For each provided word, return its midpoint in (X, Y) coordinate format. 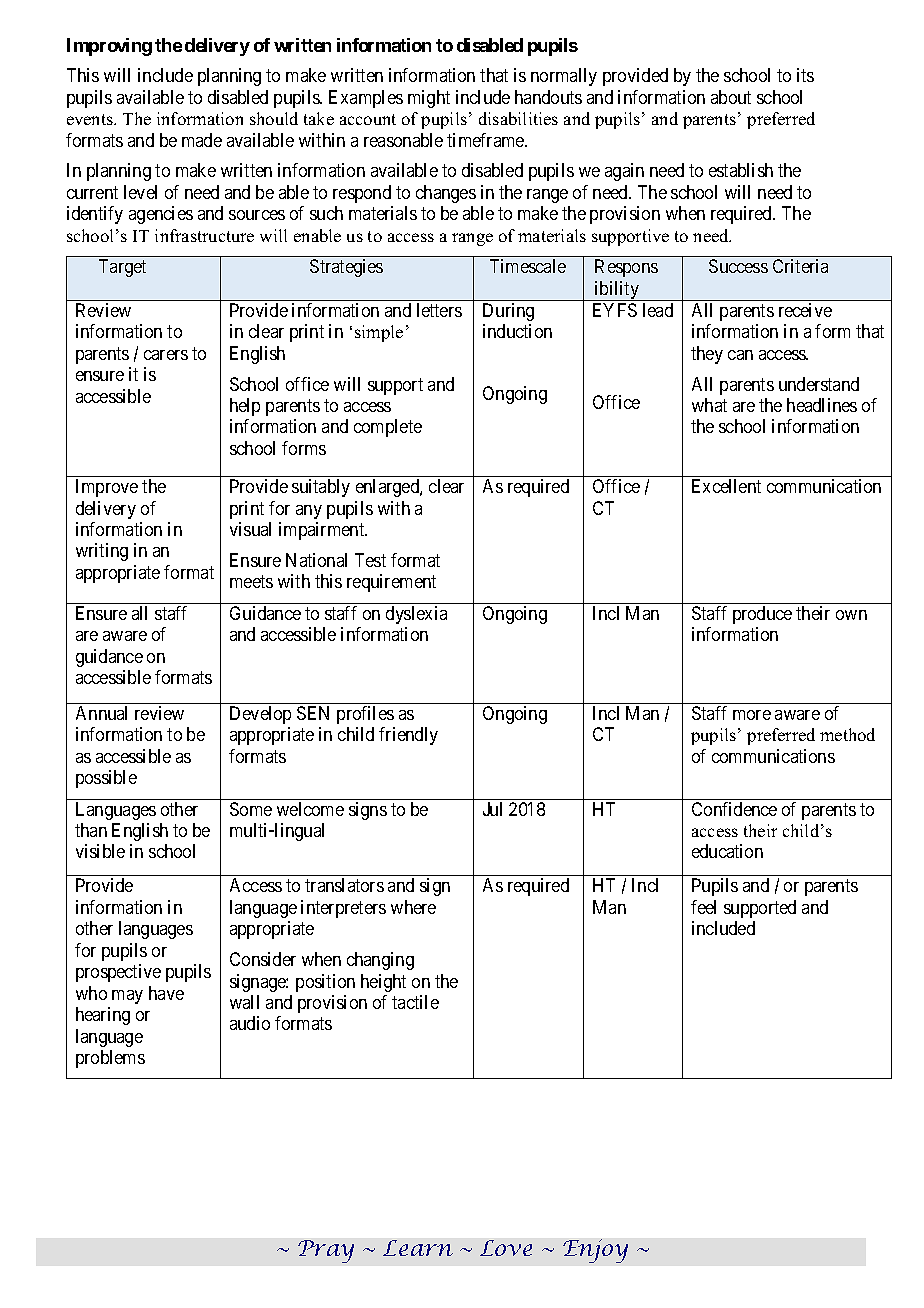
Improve (107, 488)
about (731, 97)
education (727, 851)
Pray (326, 1251)
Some (251, 809)
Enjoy (595, 1251)
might (429, 99)
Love (506, 1248)
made (202, 140)
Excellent (726, 486)
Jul (492, 809)
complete (388, 428)
